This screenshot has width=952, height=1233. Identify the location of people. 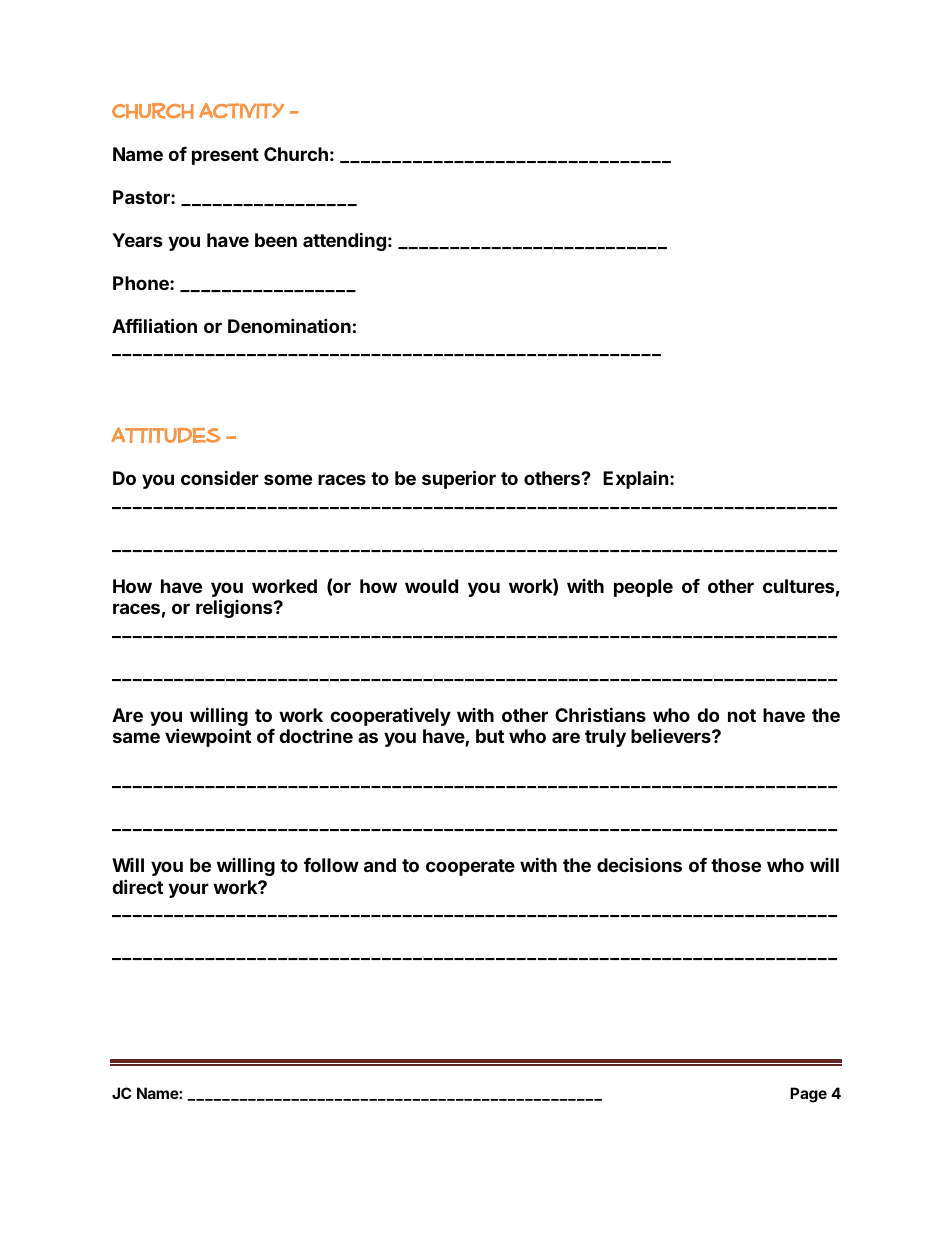
(643, 588).
